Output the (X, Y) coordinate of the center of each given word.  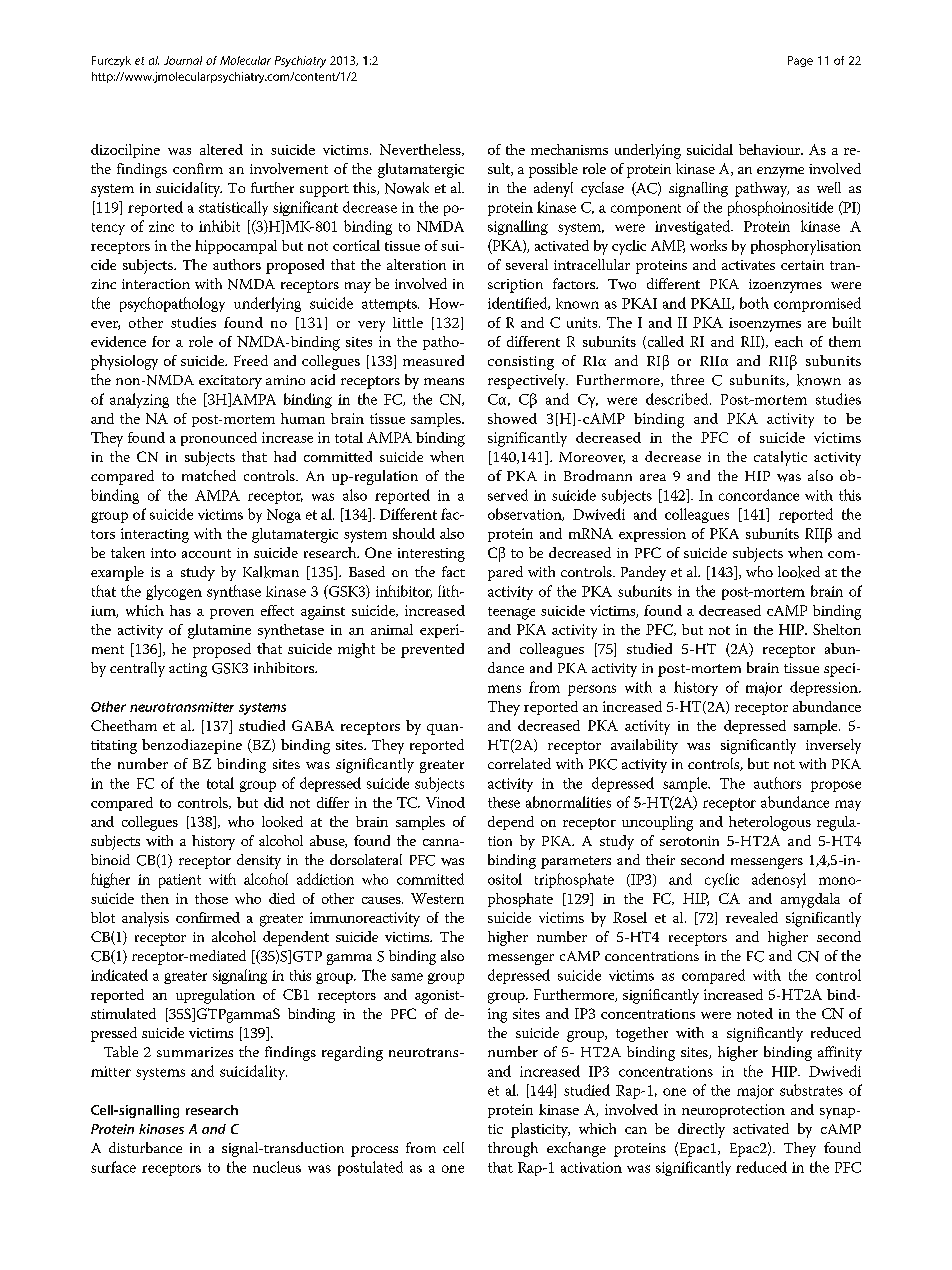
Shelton (837, 629)
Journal (183, 60)
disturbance (145, 1147)
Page (800, 61)
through (513, 1149)
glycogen (174, 592)
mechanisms (569, 149)
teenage (511, 613)
